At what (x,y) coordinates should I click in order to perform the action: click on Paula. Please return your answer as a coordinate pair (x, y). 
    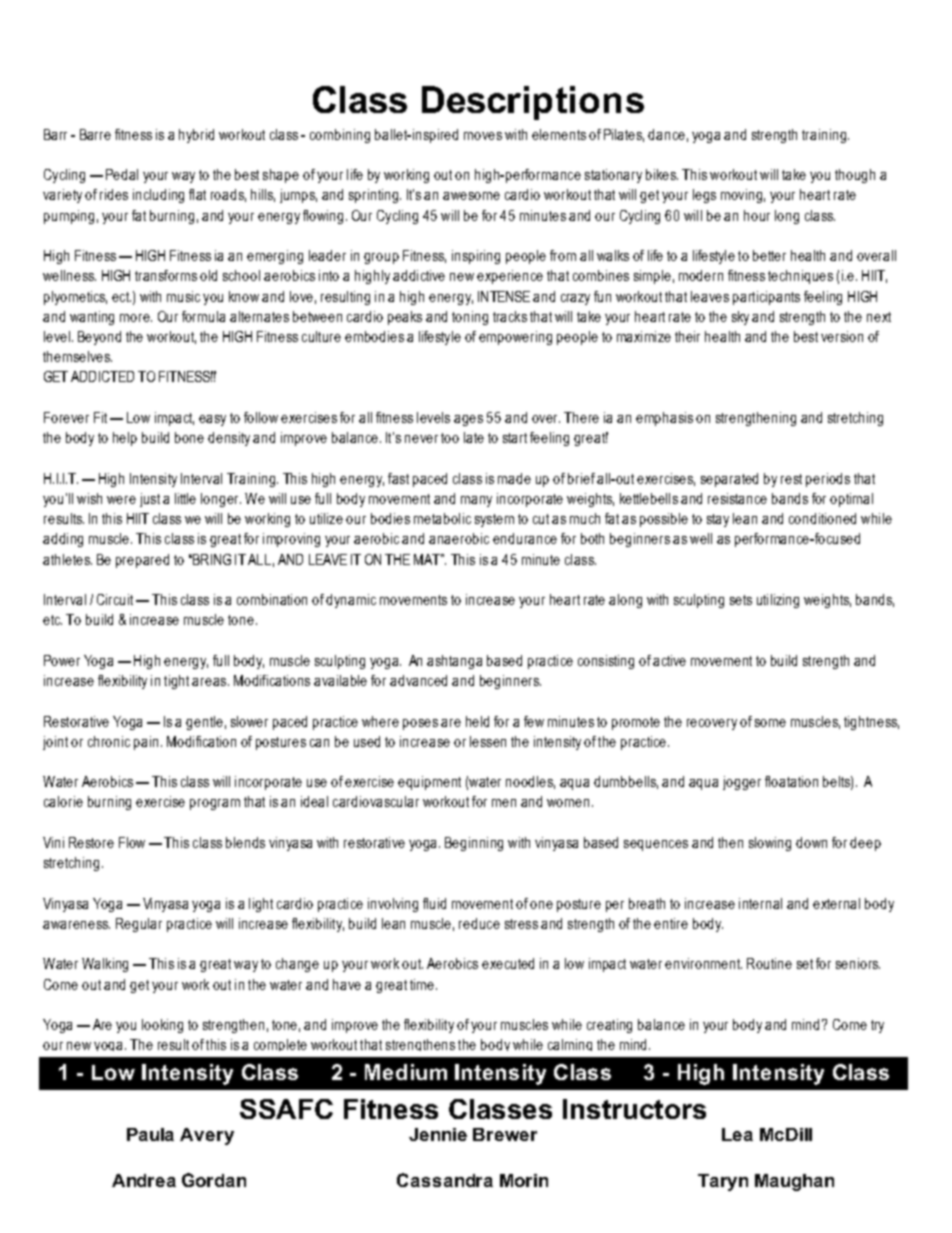
    Looking at the image, I should click on (150, 1134).
